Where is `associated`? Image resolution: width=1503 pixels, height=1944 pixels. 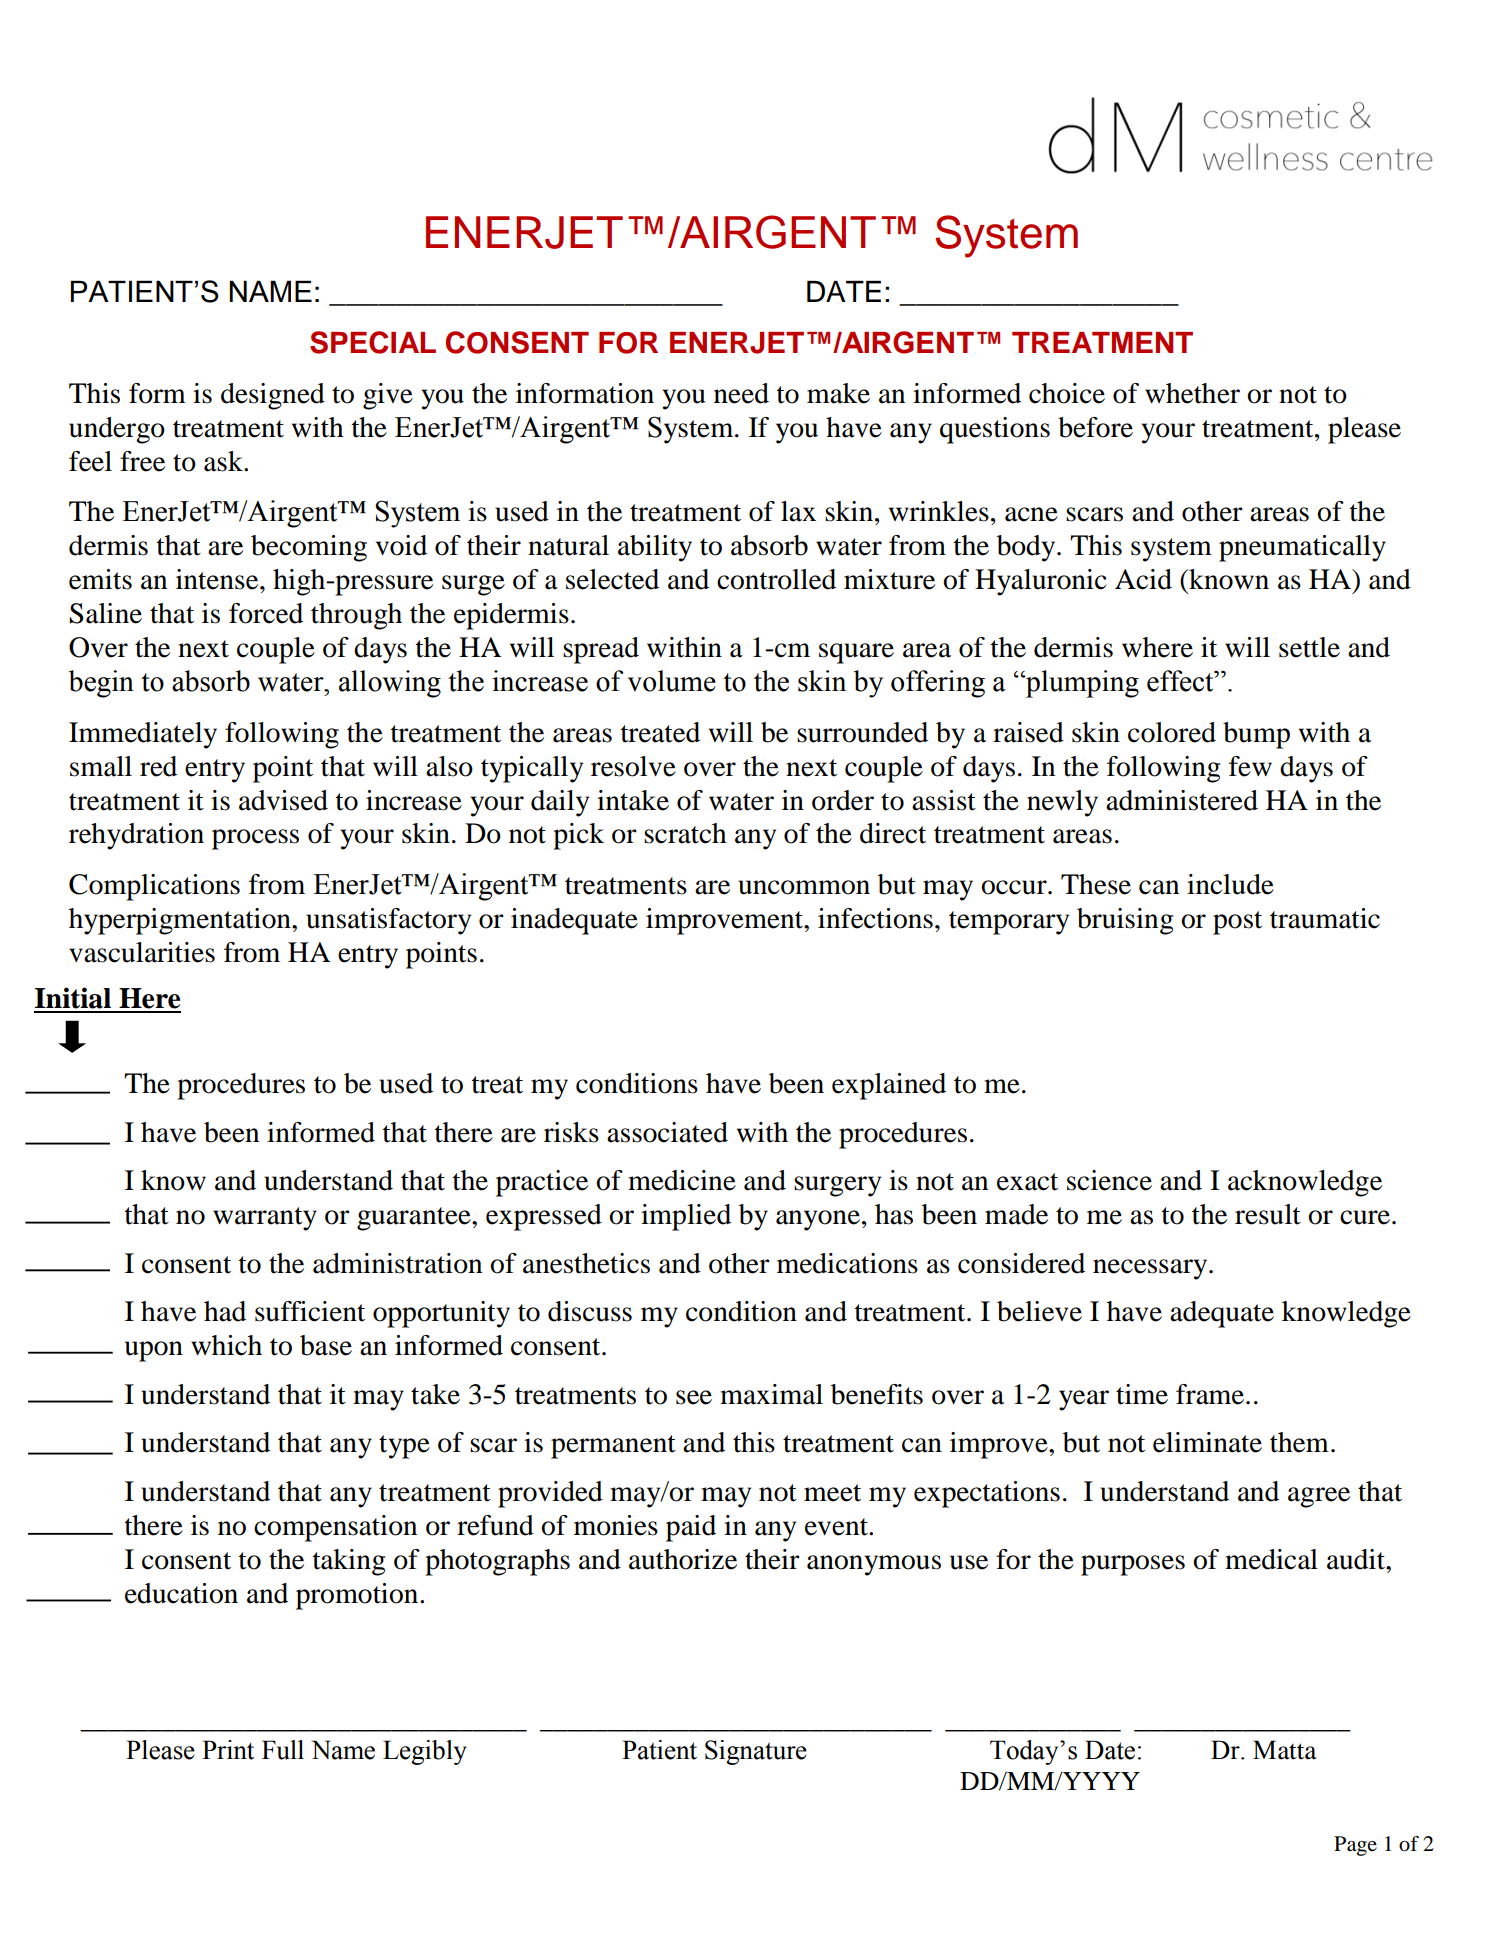 associated is located at coordinates (667, 1132).
